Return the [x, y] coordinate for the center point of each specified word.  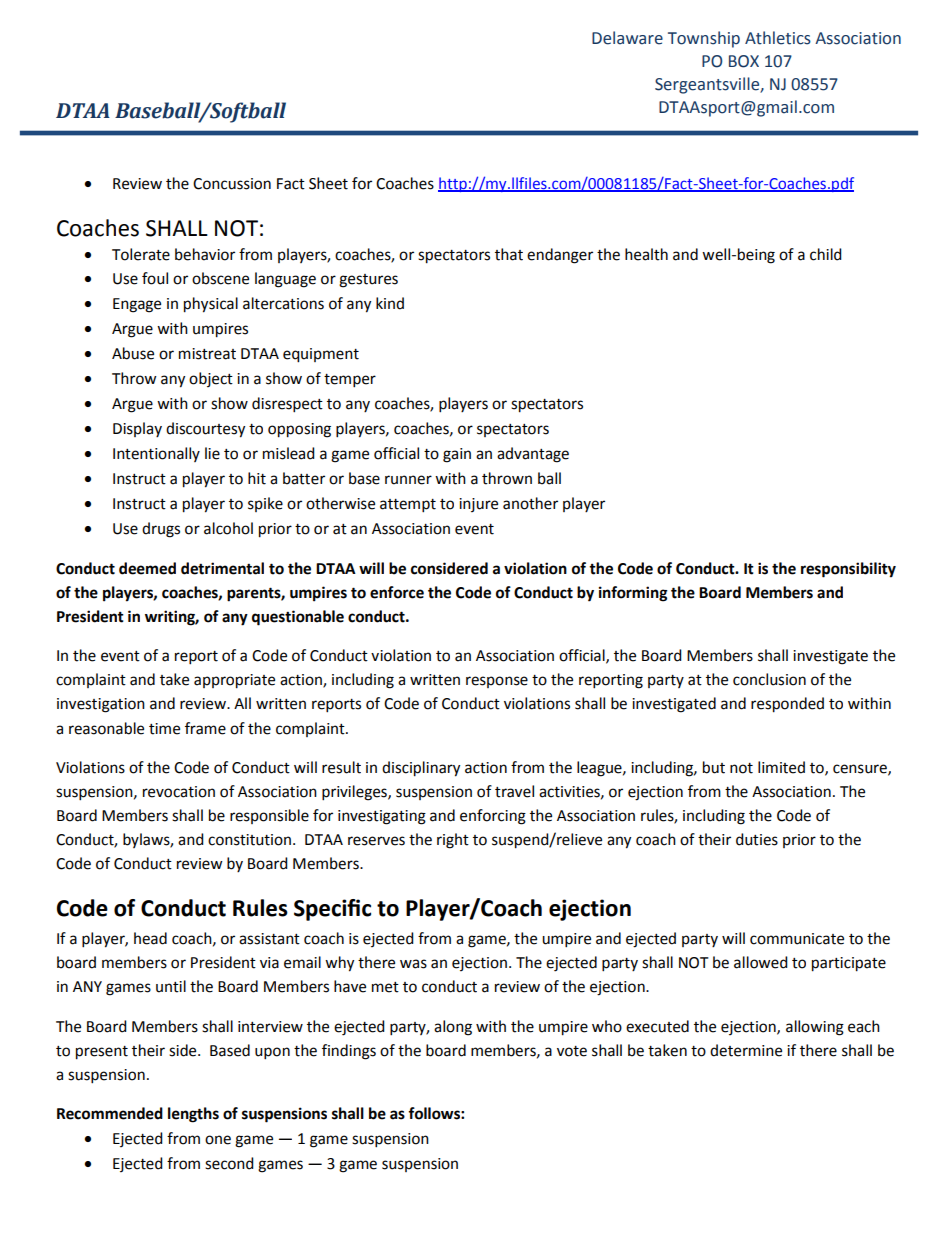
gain [457, 455]
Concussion [232, 184]
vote [572, 1051]
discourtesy [205, 430]
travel [514, 791]
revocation [179, 792]
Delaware [627, 38]
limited [781, 767]
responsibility [848, 570]
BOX [744, 61]
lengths [193, 1115]
